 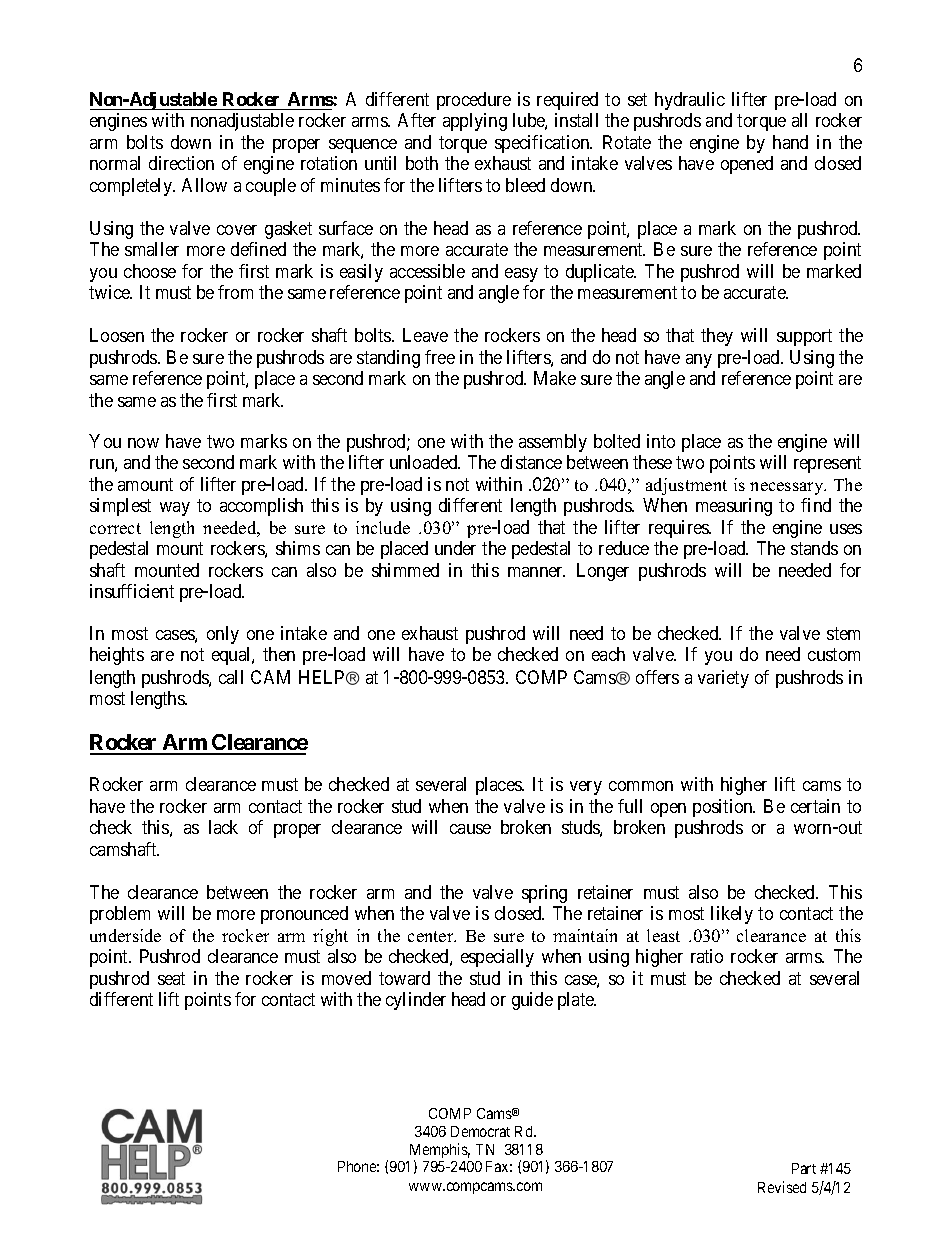 I want to click on variety, so click(x=723, y=679).
